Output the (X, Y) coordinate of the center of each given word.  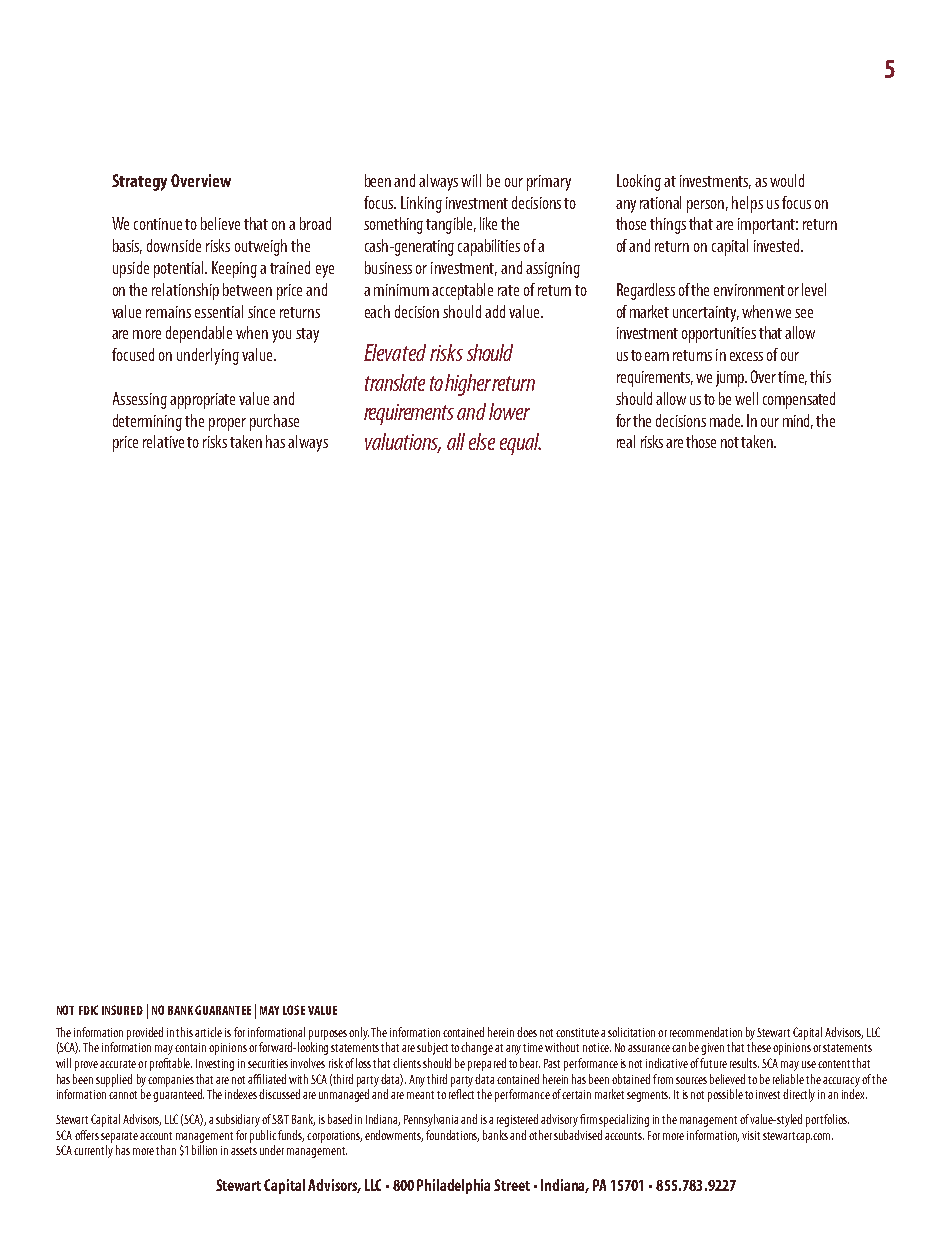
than (166, 1150)
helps (747, 204)
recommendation (706, 1032)
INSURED (122, 1010)
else (482, 441)
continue (158, 224)
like (488, 223)
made (726, 420)
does (527, 1032)
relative (163, 441)
